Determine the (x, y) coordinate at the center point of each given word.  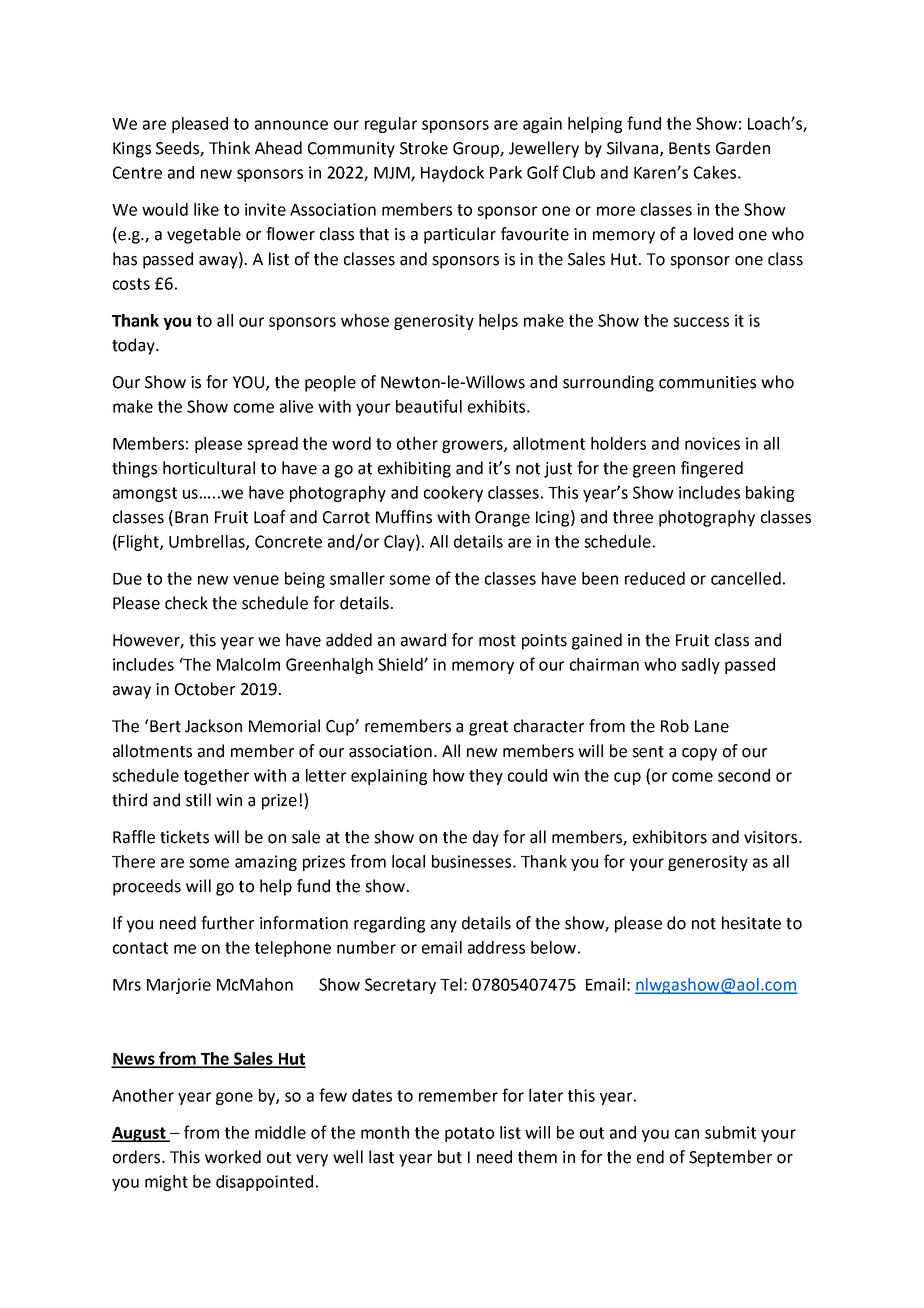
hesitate (751, 923)
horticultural (209, 468)
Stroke (424, 148)
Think (229, 147)
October (205, 689)
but (450, 1157)
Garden (743, 148)
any (444, 926)
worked (233, 1157)
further (227, 923)
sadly (700, 666)
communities (707, 382)
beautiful (429, 406)
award (423, 640)
